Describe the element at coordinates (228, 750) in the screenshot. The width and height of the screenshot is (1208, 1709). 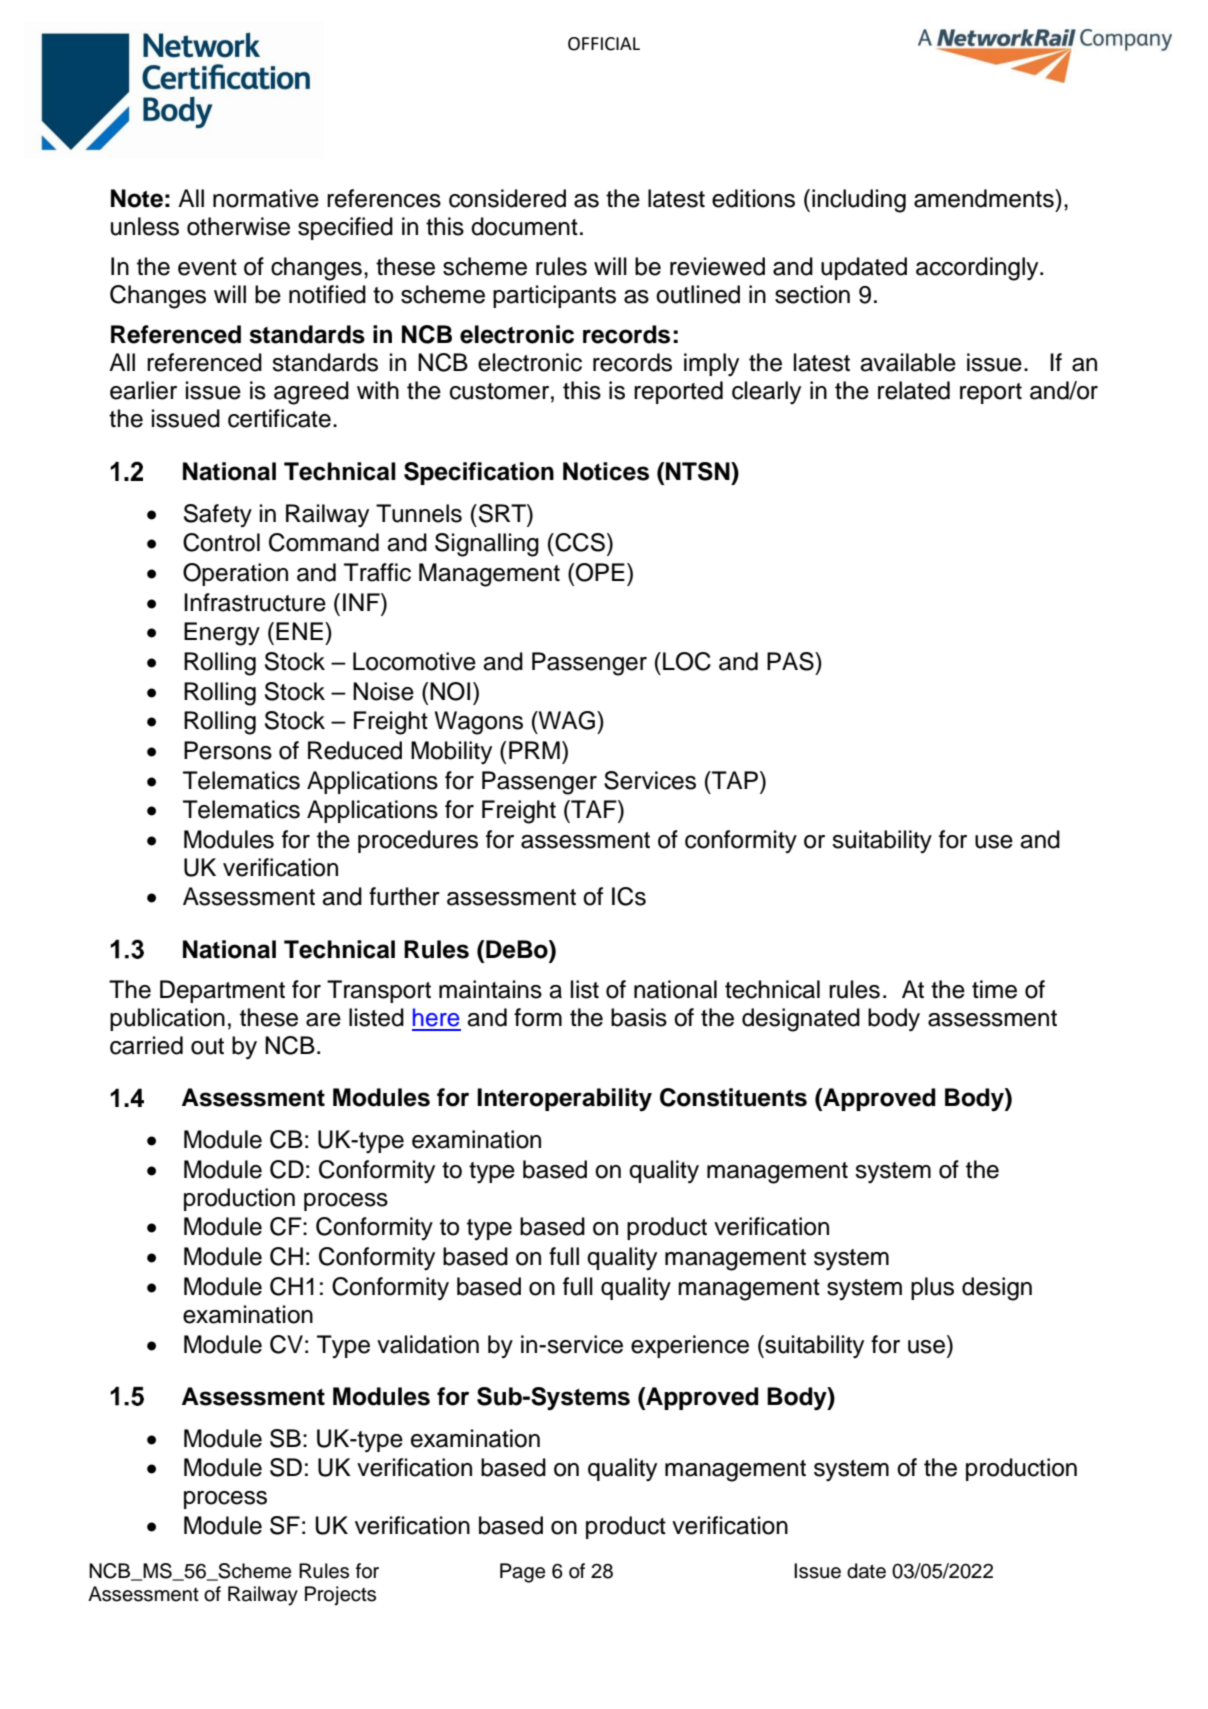
I see `Persons` at that location.
